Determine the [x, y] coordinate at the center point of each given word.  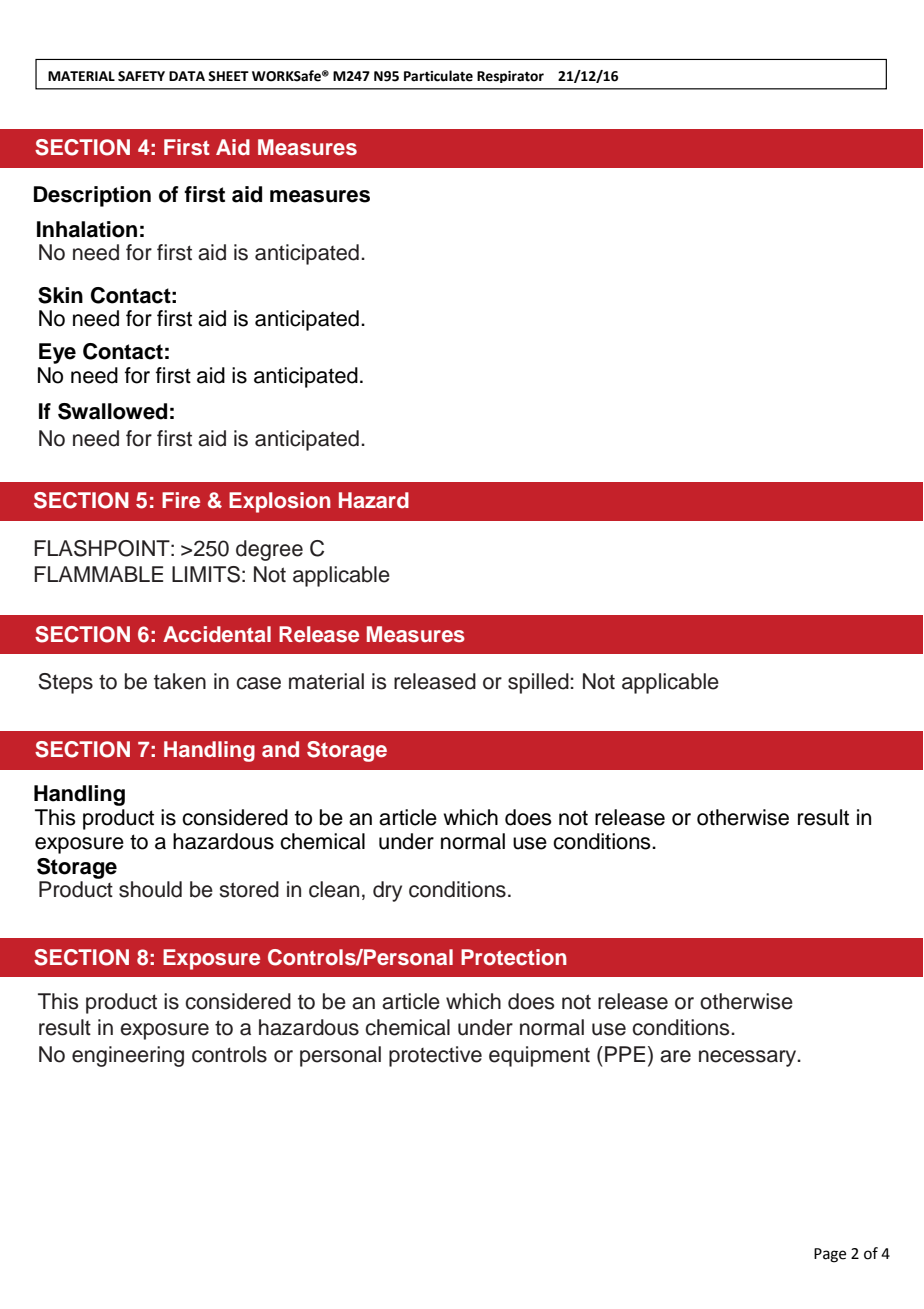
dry [387, 891]
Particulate [438, 76]
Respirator [510, 77]
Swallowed [112, 411]
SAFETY [141, 76]
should [150, 889]
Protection [514, 957]
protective [435, 1056]
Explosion [280, 502]
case [258, 683]
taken [180, 681]
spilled [539, 683]
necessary [749, 1058]
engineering [128, 1056]
